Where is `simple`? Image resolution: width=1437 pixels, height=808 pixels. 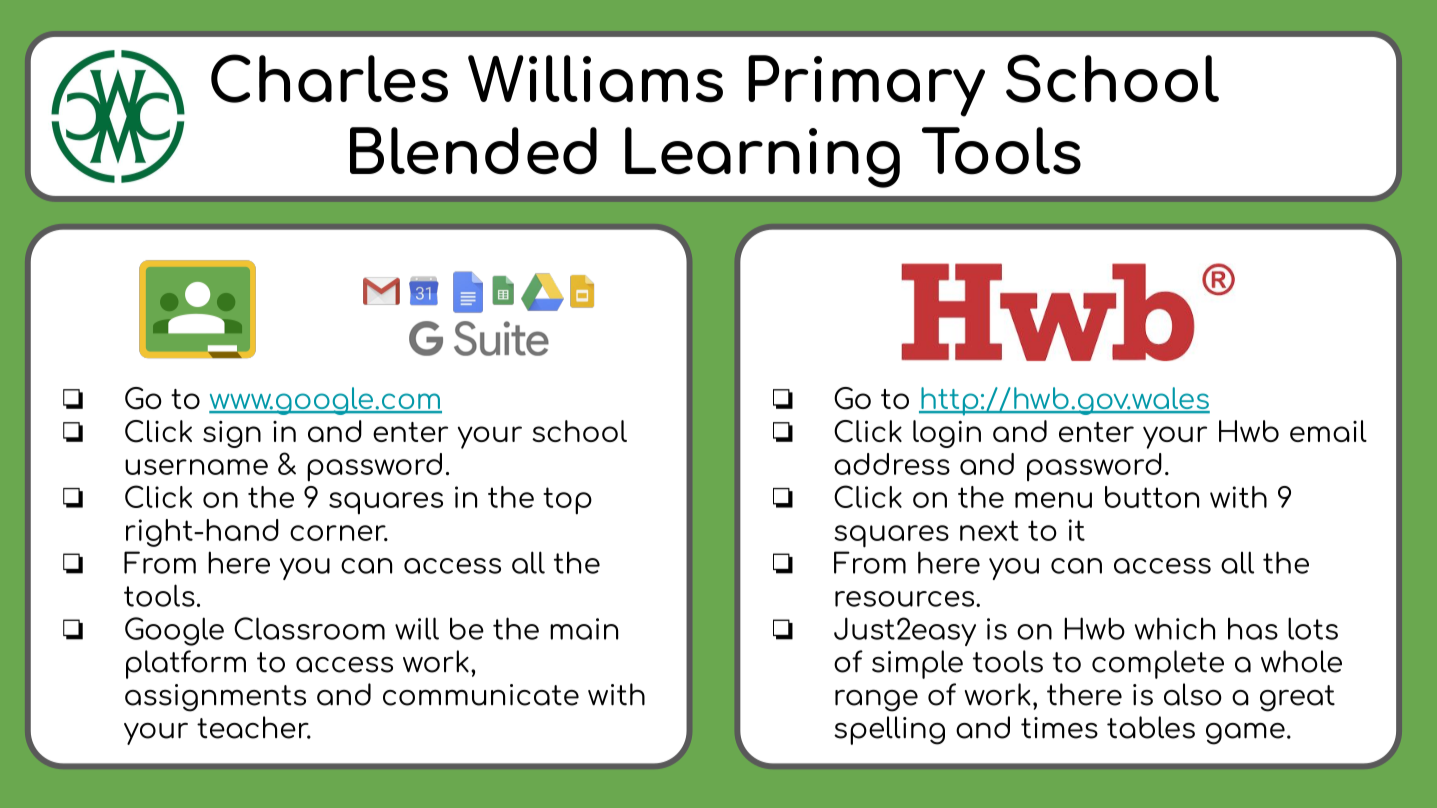
simple is located at coordinates (917, 664).
